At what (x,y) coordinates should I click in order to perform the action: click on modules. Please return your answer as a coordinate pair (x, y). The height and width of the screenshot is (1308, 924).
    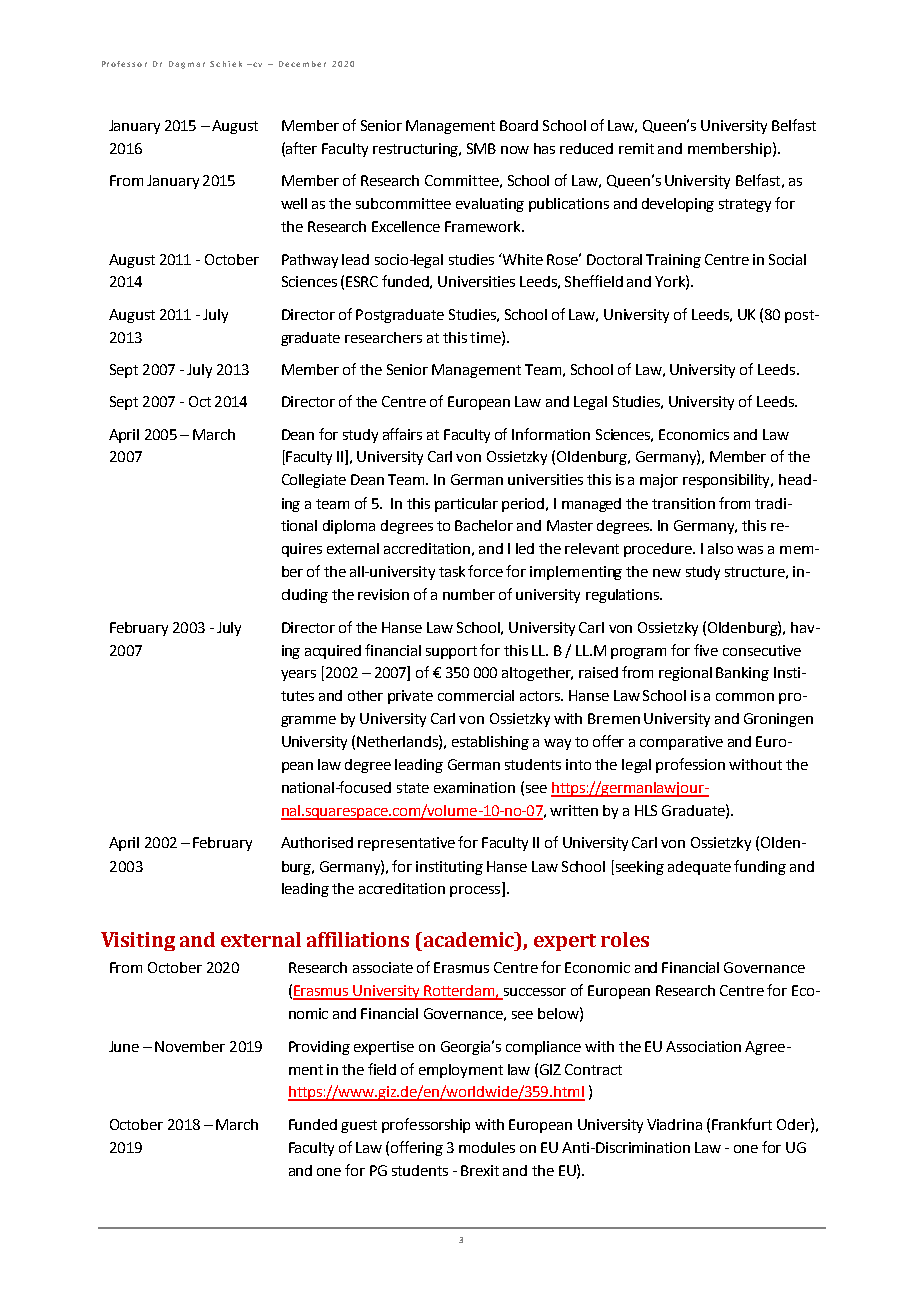
    Looking at the image, I should click on (487, 1147).
